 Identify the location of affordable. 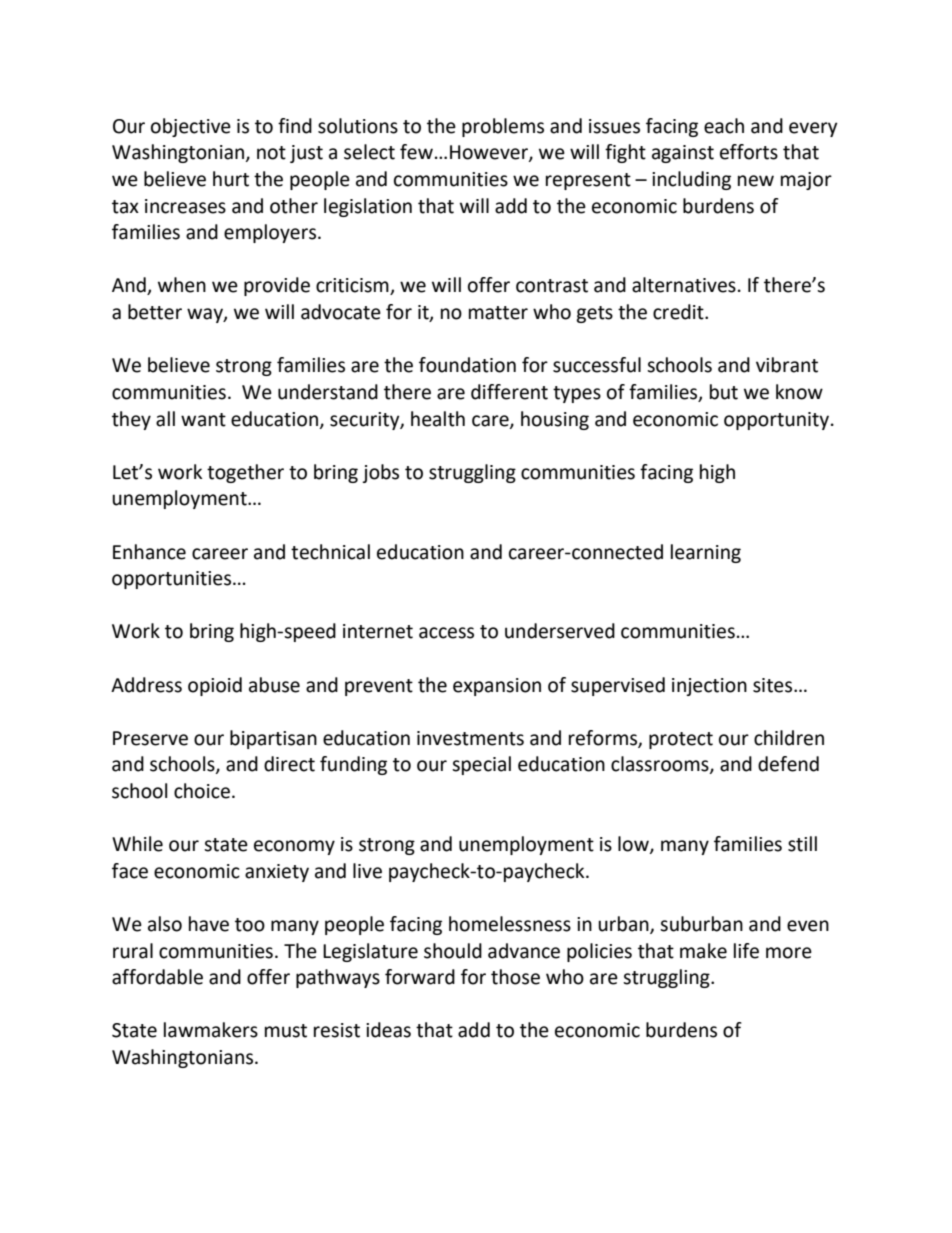
(157, 977).
